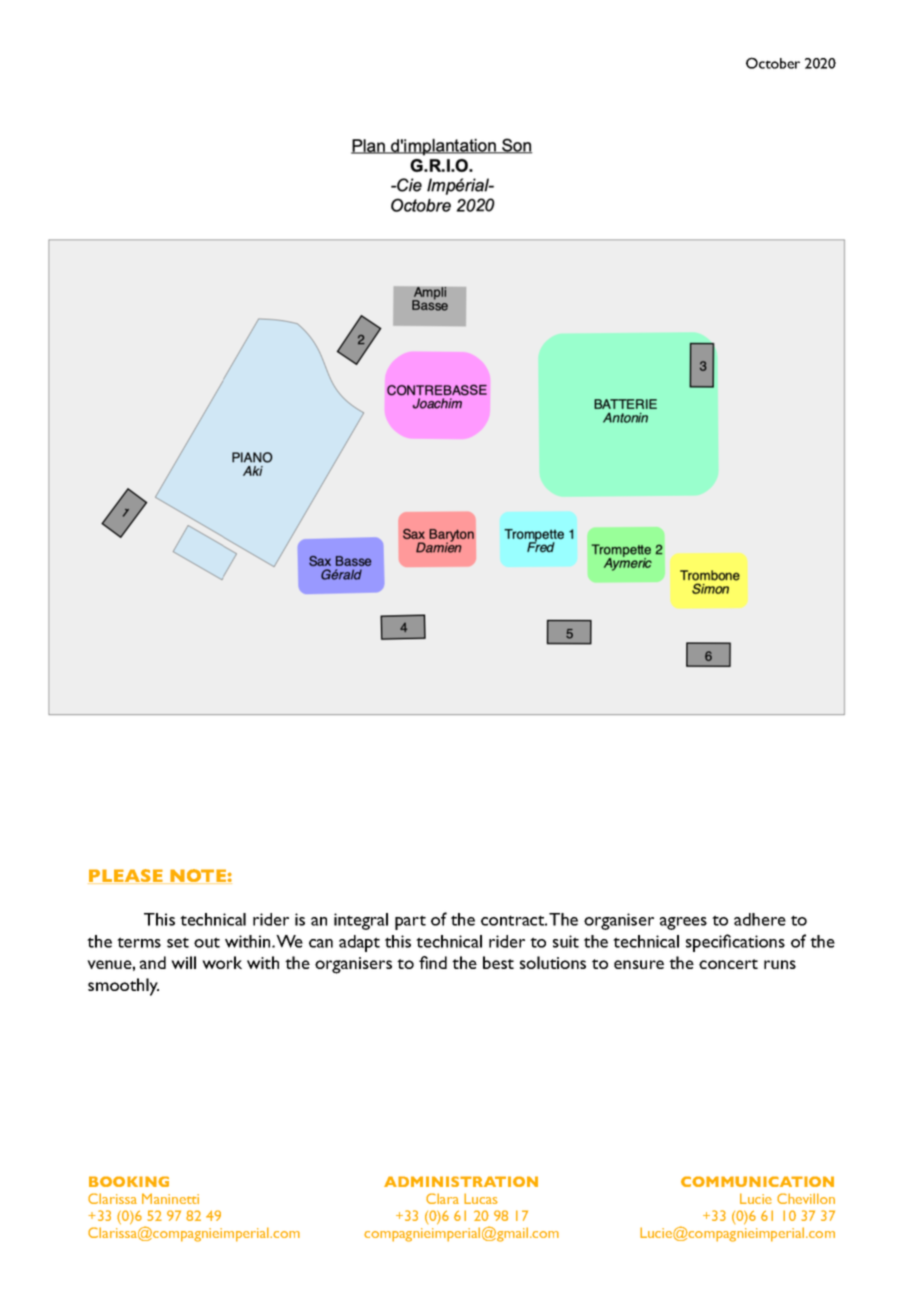  Describe the element at coordinates (410, 922) in the document. I see `part` at that location.
